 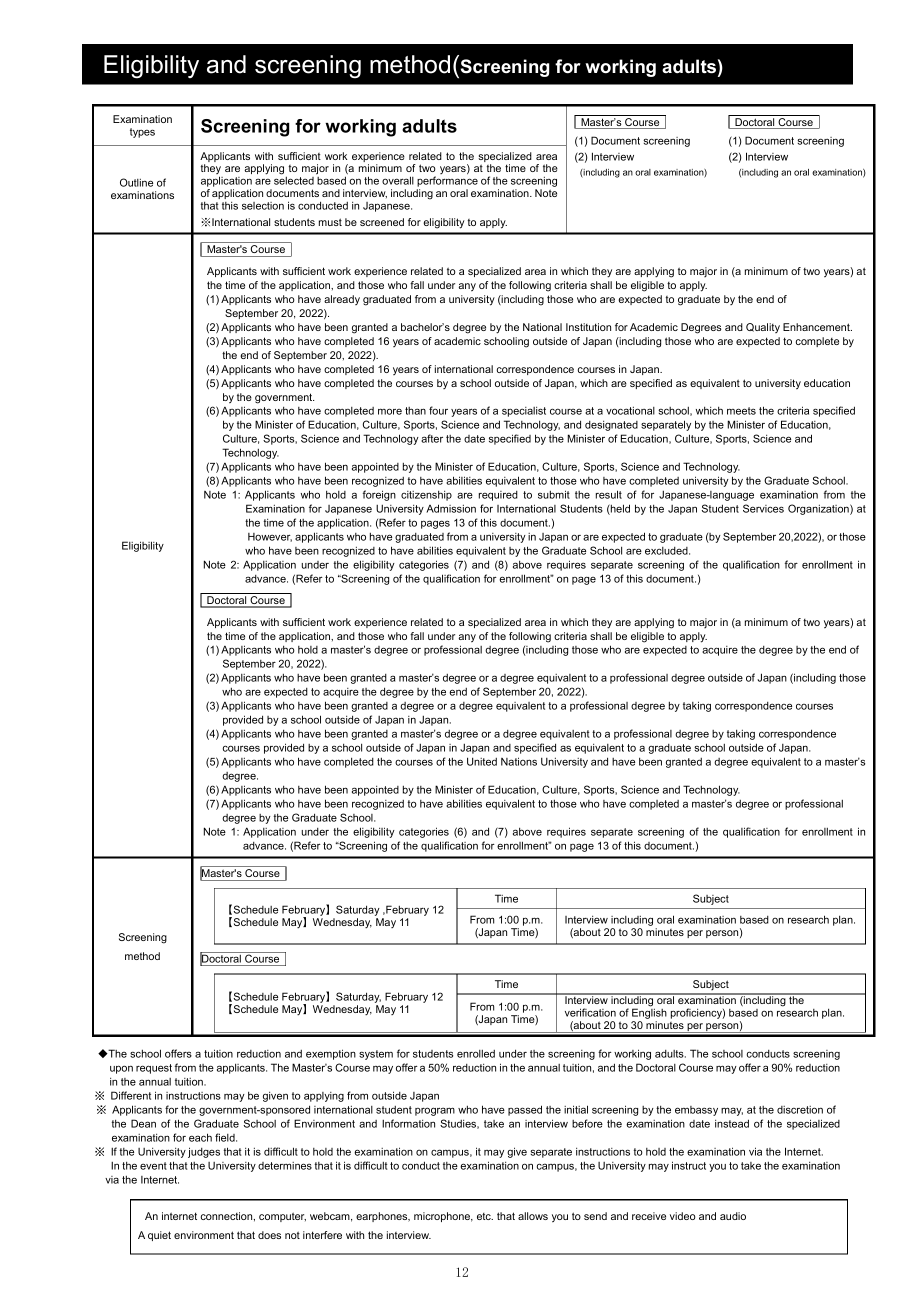 I want to click on United, so click(x=482, y=761).
